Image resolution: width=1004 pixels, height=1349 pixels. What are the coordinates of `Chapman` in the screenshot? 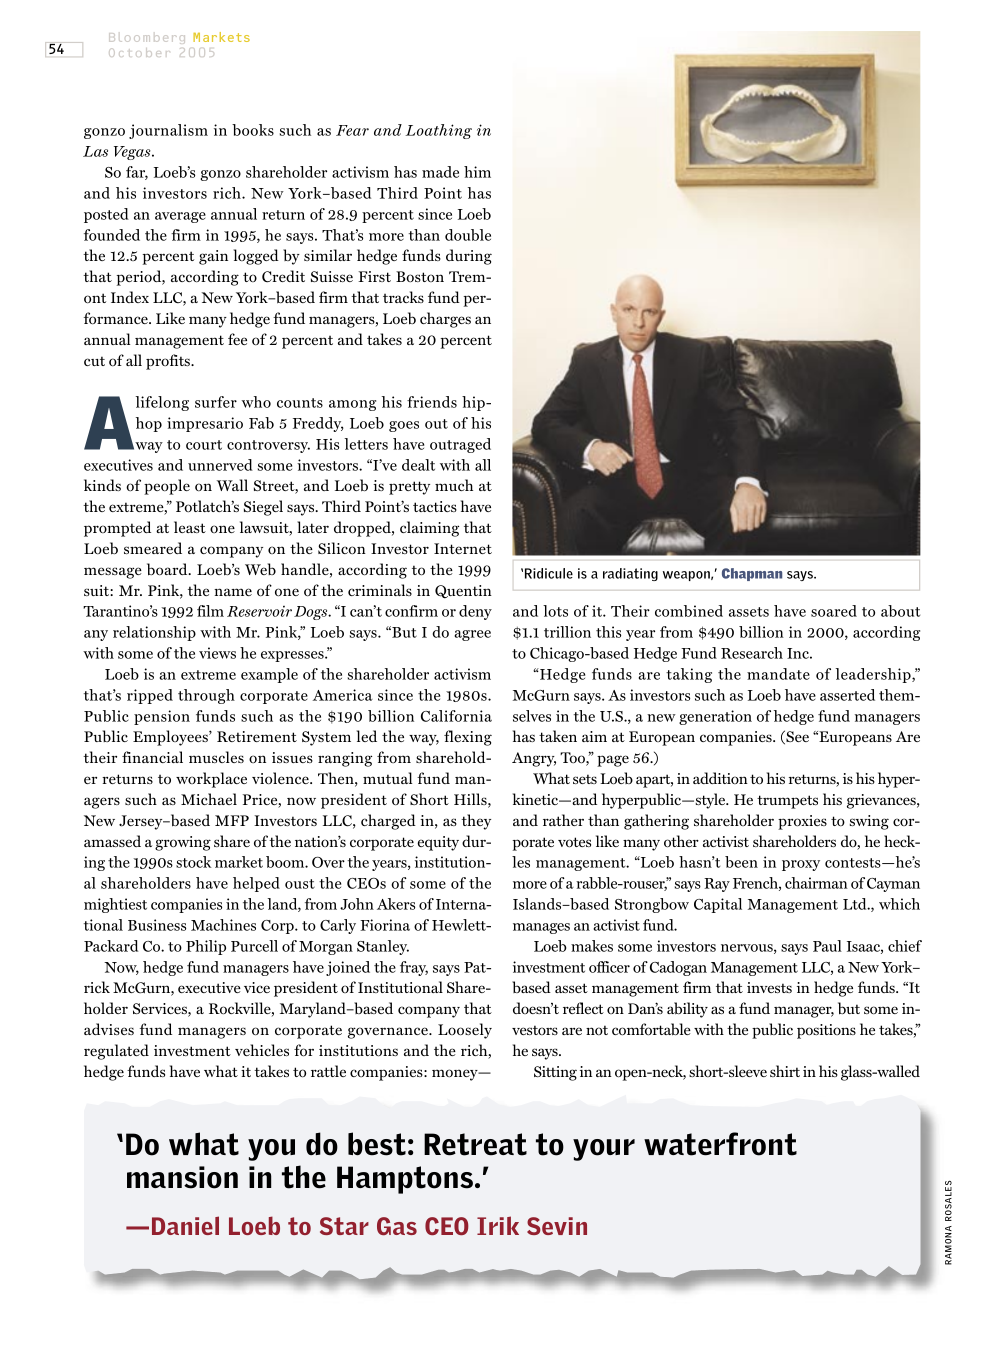 It's located at (752, 574).
